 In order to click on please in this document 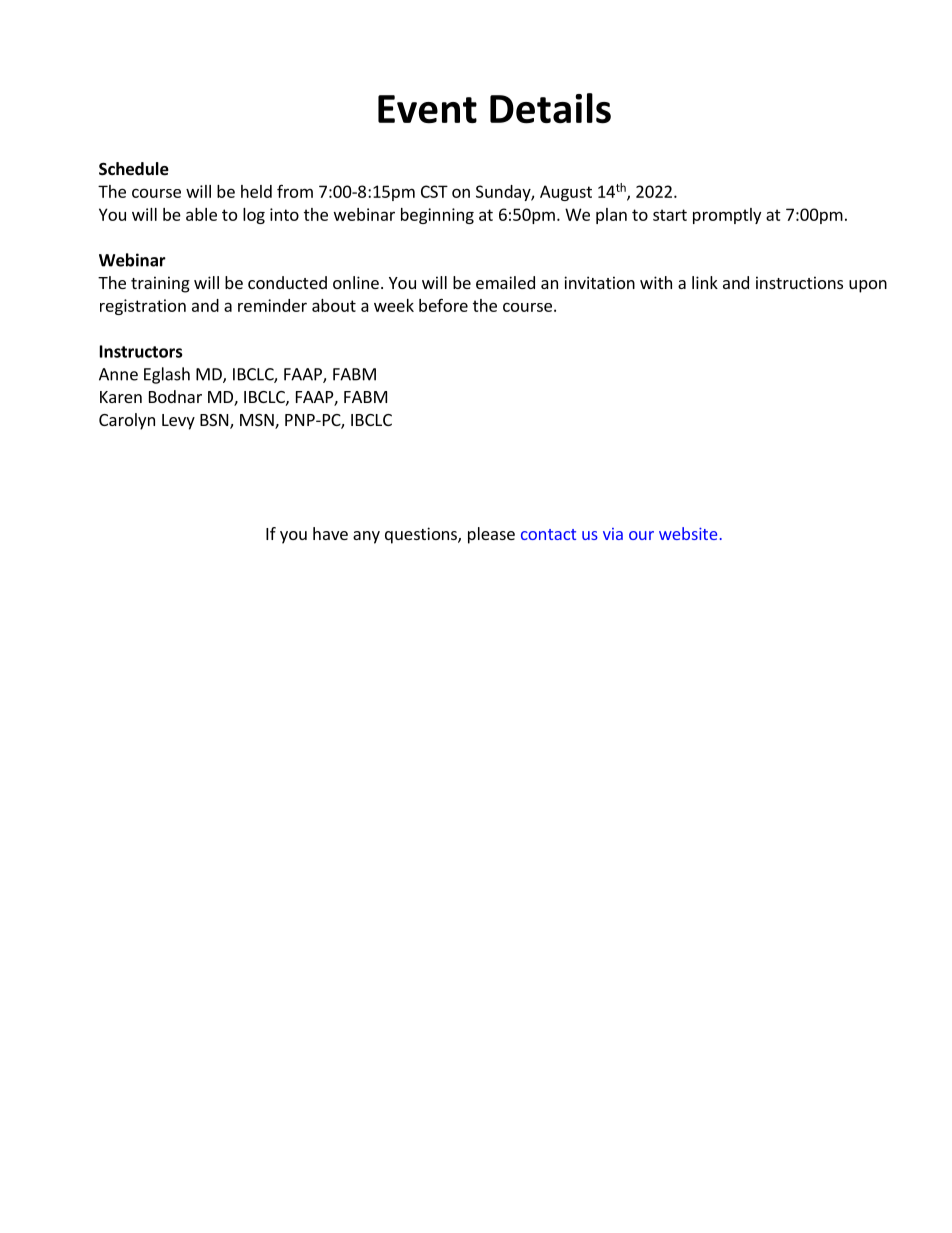, I will do `click(491, 535)`.
